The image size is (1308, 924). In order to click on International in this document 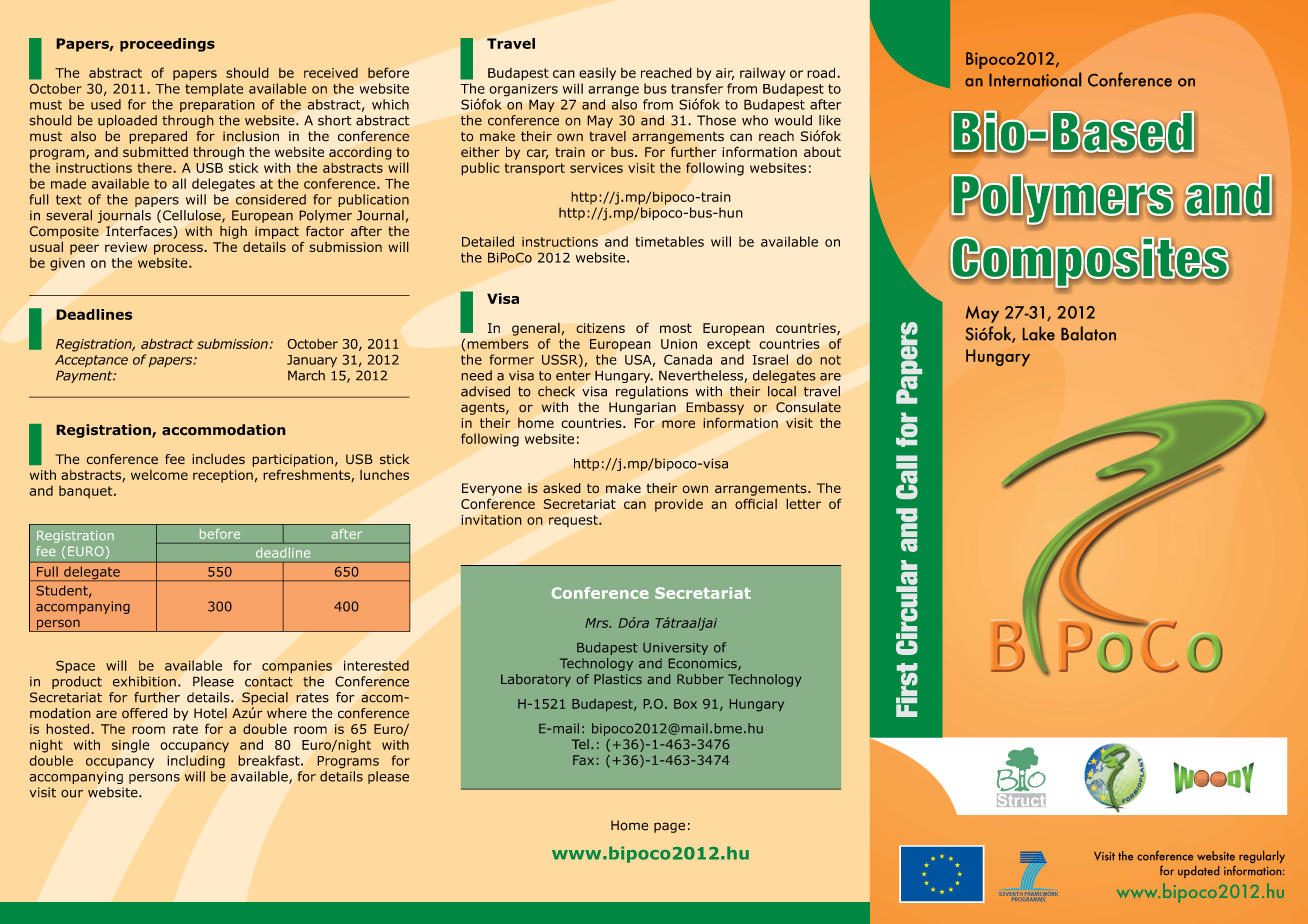, I will do `click(1035, 79)`.
